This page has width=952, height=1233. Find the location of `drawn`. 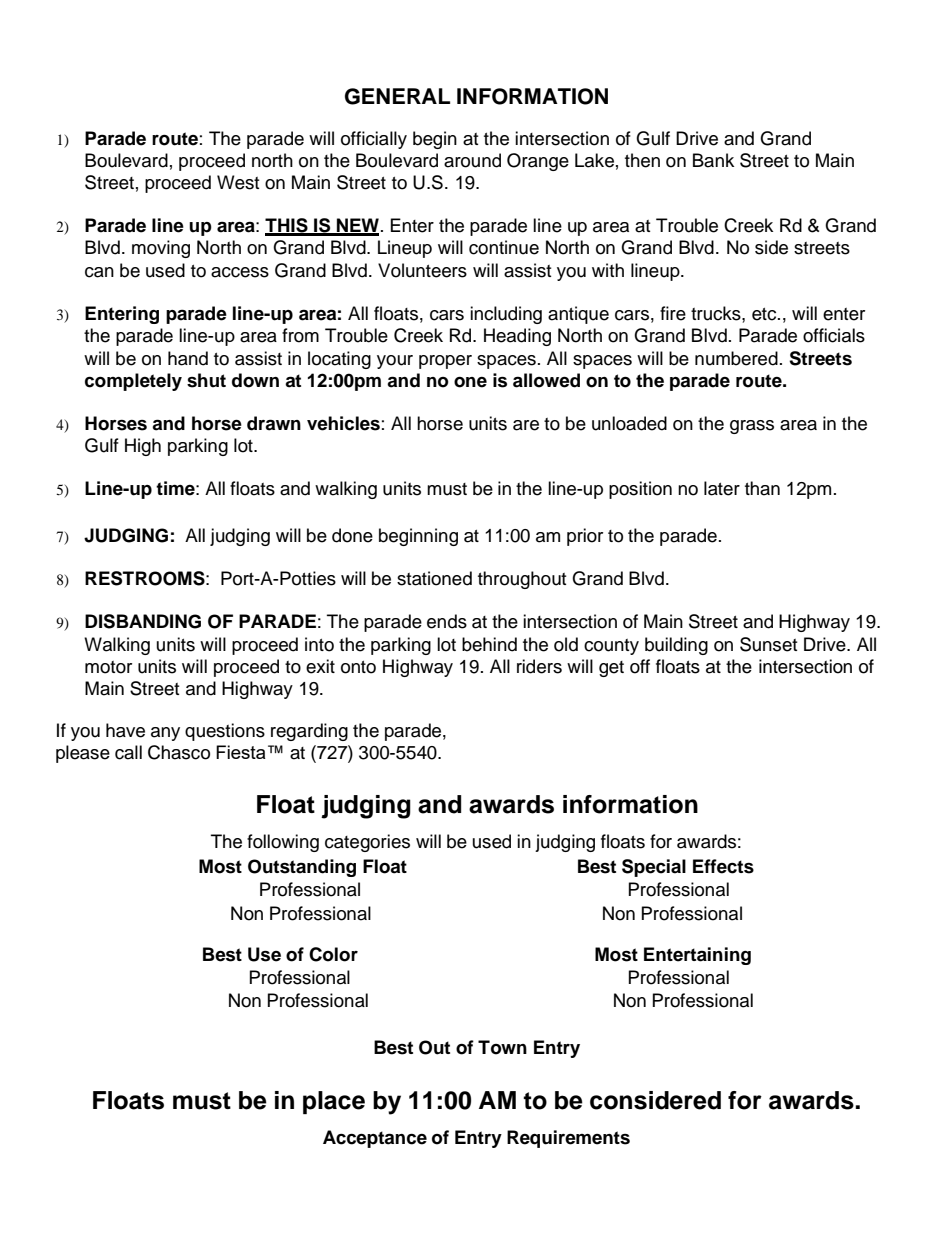

drawn is located at coordinates (274, 423).
